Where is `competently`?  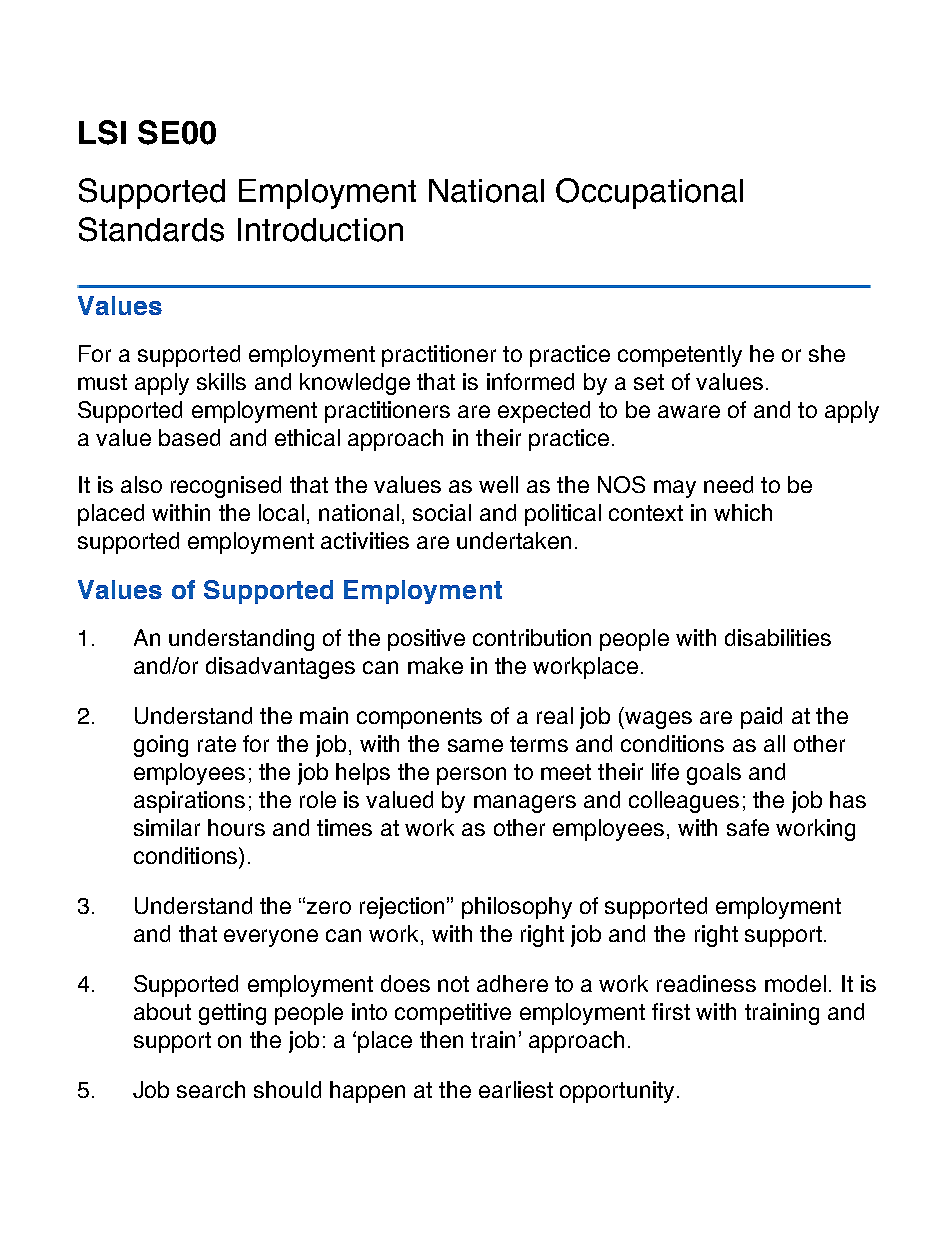 competently is located at coordinates (680, 356).
